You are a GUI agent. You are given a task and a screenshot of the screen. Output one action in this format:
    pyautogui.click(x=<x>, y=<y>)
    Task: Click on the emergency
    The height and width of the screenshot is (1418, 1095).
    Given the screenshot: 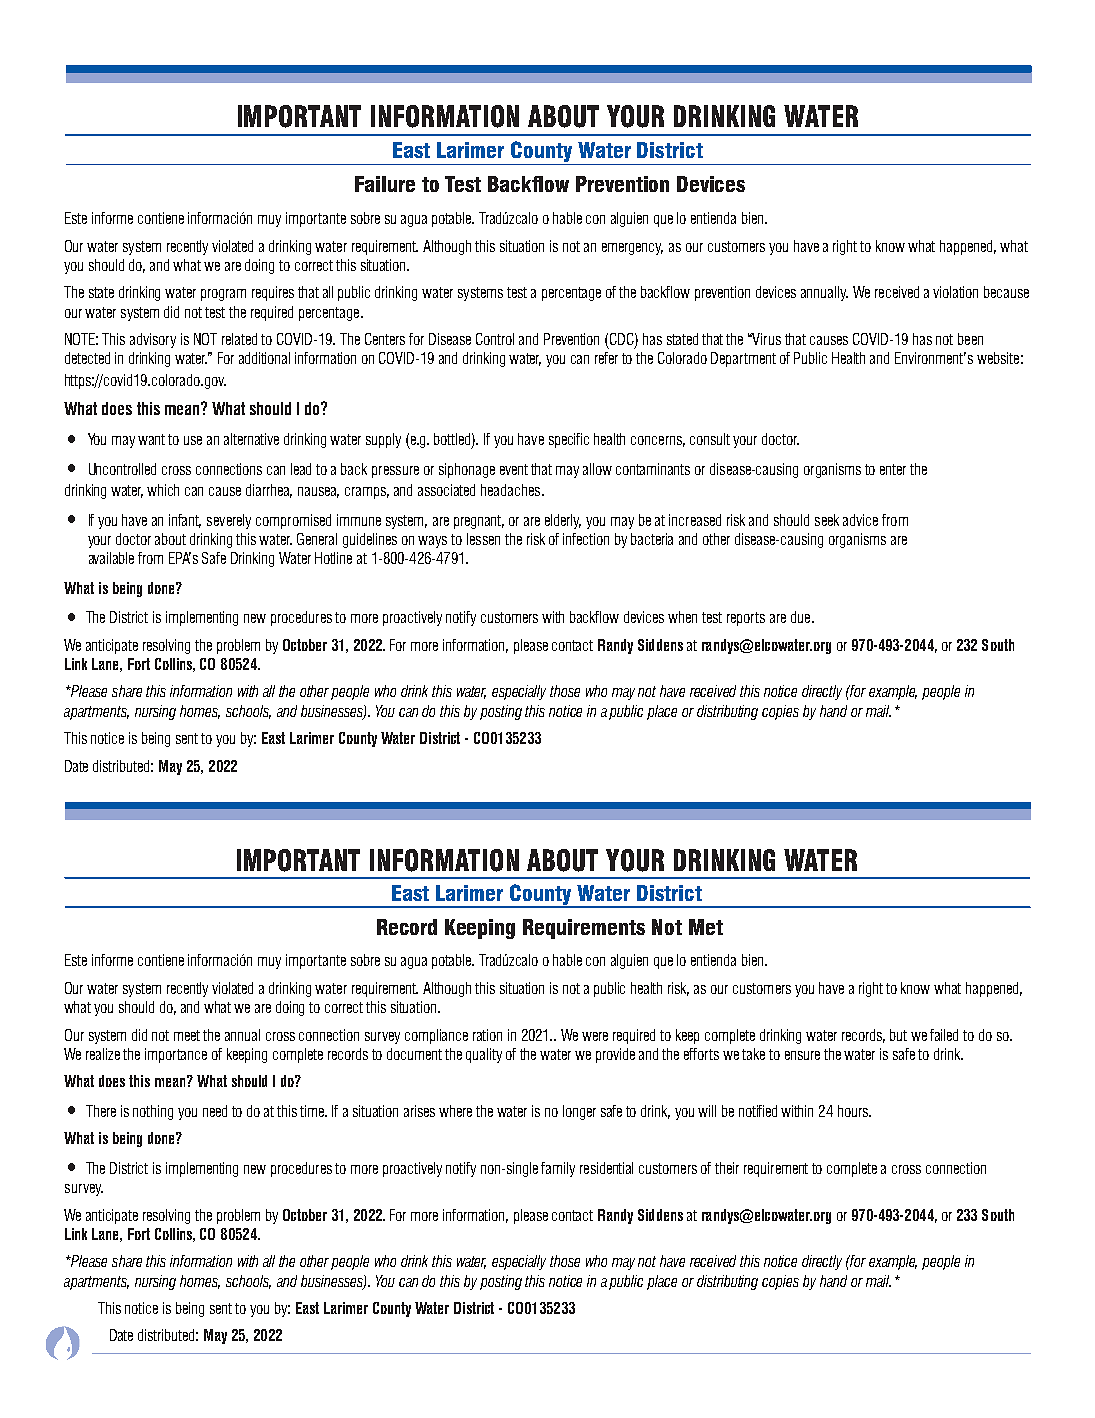 What is the action you would take?
    pyautogui.click(x=632, y=249)
